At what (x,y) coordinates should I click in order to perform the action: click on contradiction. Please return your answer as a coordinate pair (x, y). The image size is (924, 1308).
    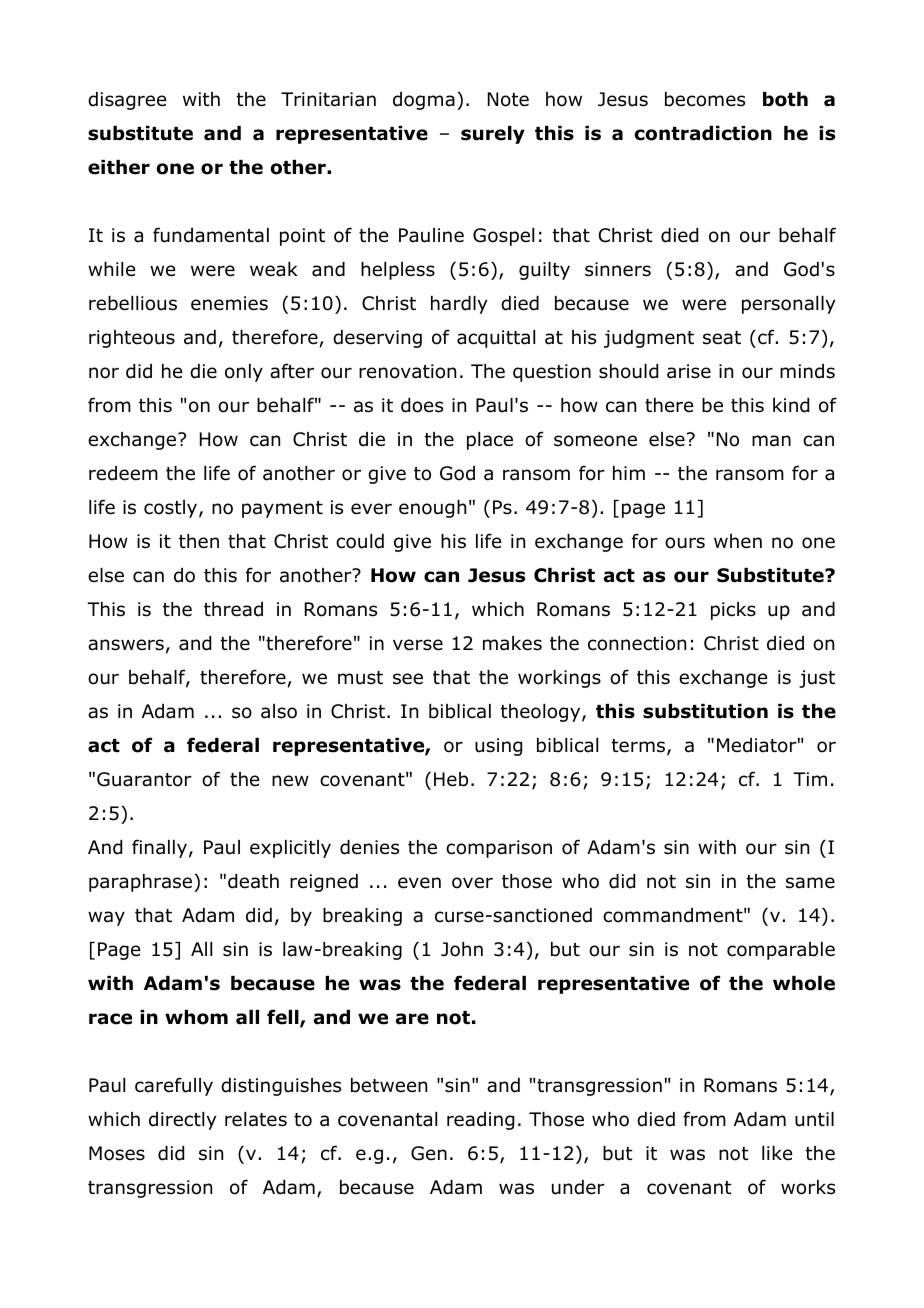
    Looking at the image, I should click on (703, 133).
